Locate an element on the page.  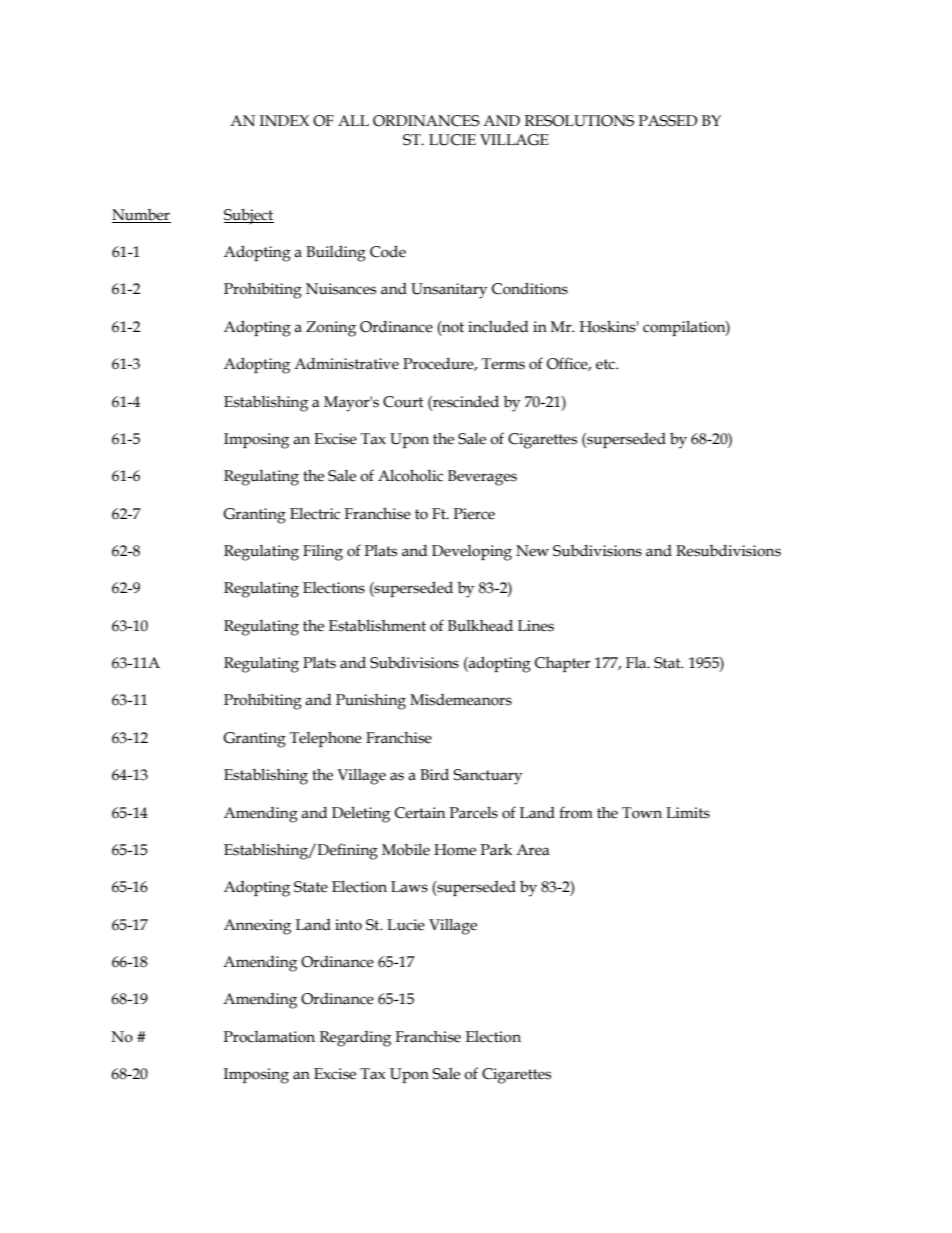
Telephone is located at coordinates (326, 739).
